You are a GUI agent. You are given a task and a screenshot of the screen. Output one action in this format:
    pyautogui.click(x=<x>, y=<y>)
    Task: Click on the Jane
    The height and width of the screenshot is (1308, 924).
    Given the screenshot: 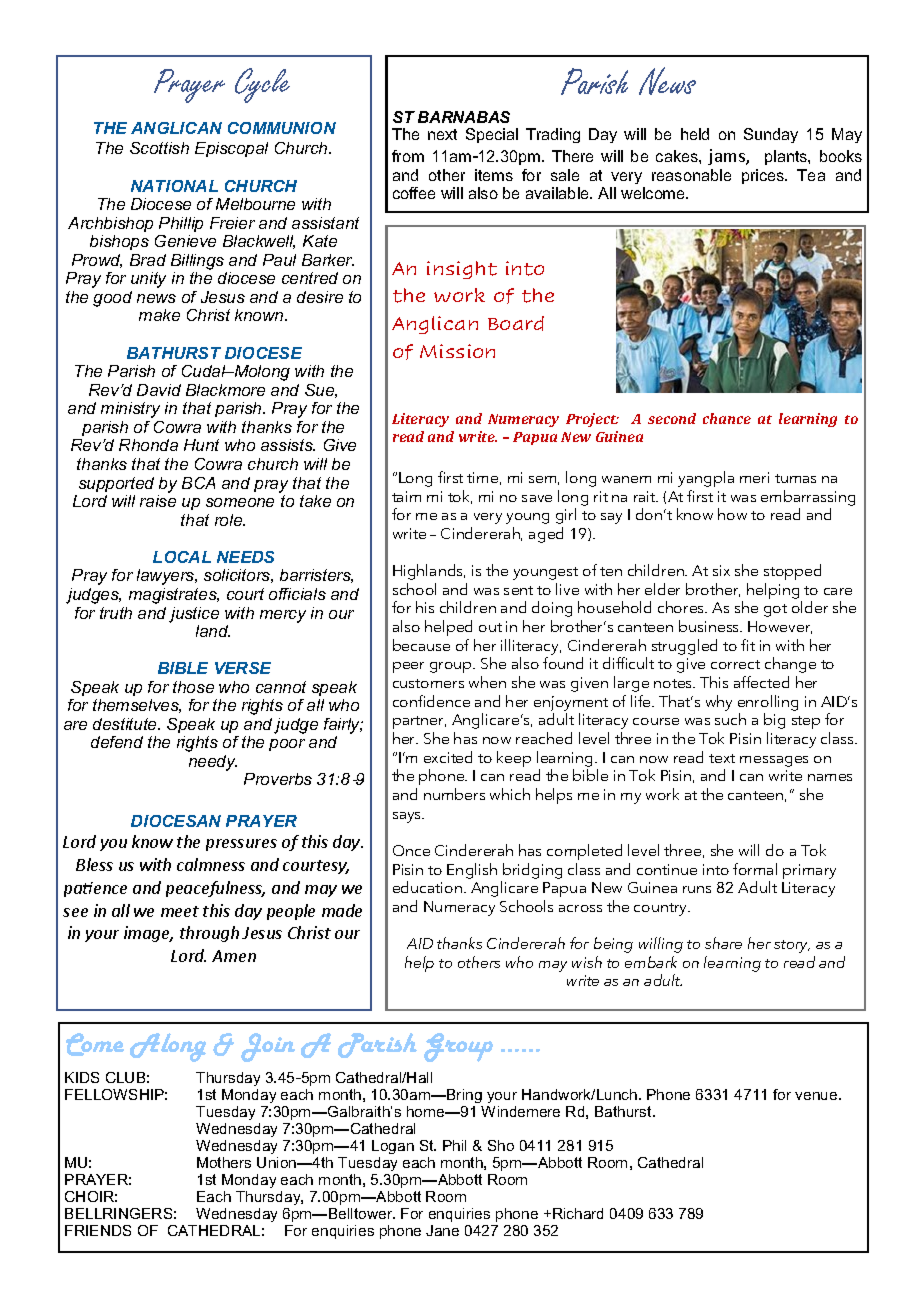 What is the action you would take?
    pyautogui.click(x=442, y=1230)
